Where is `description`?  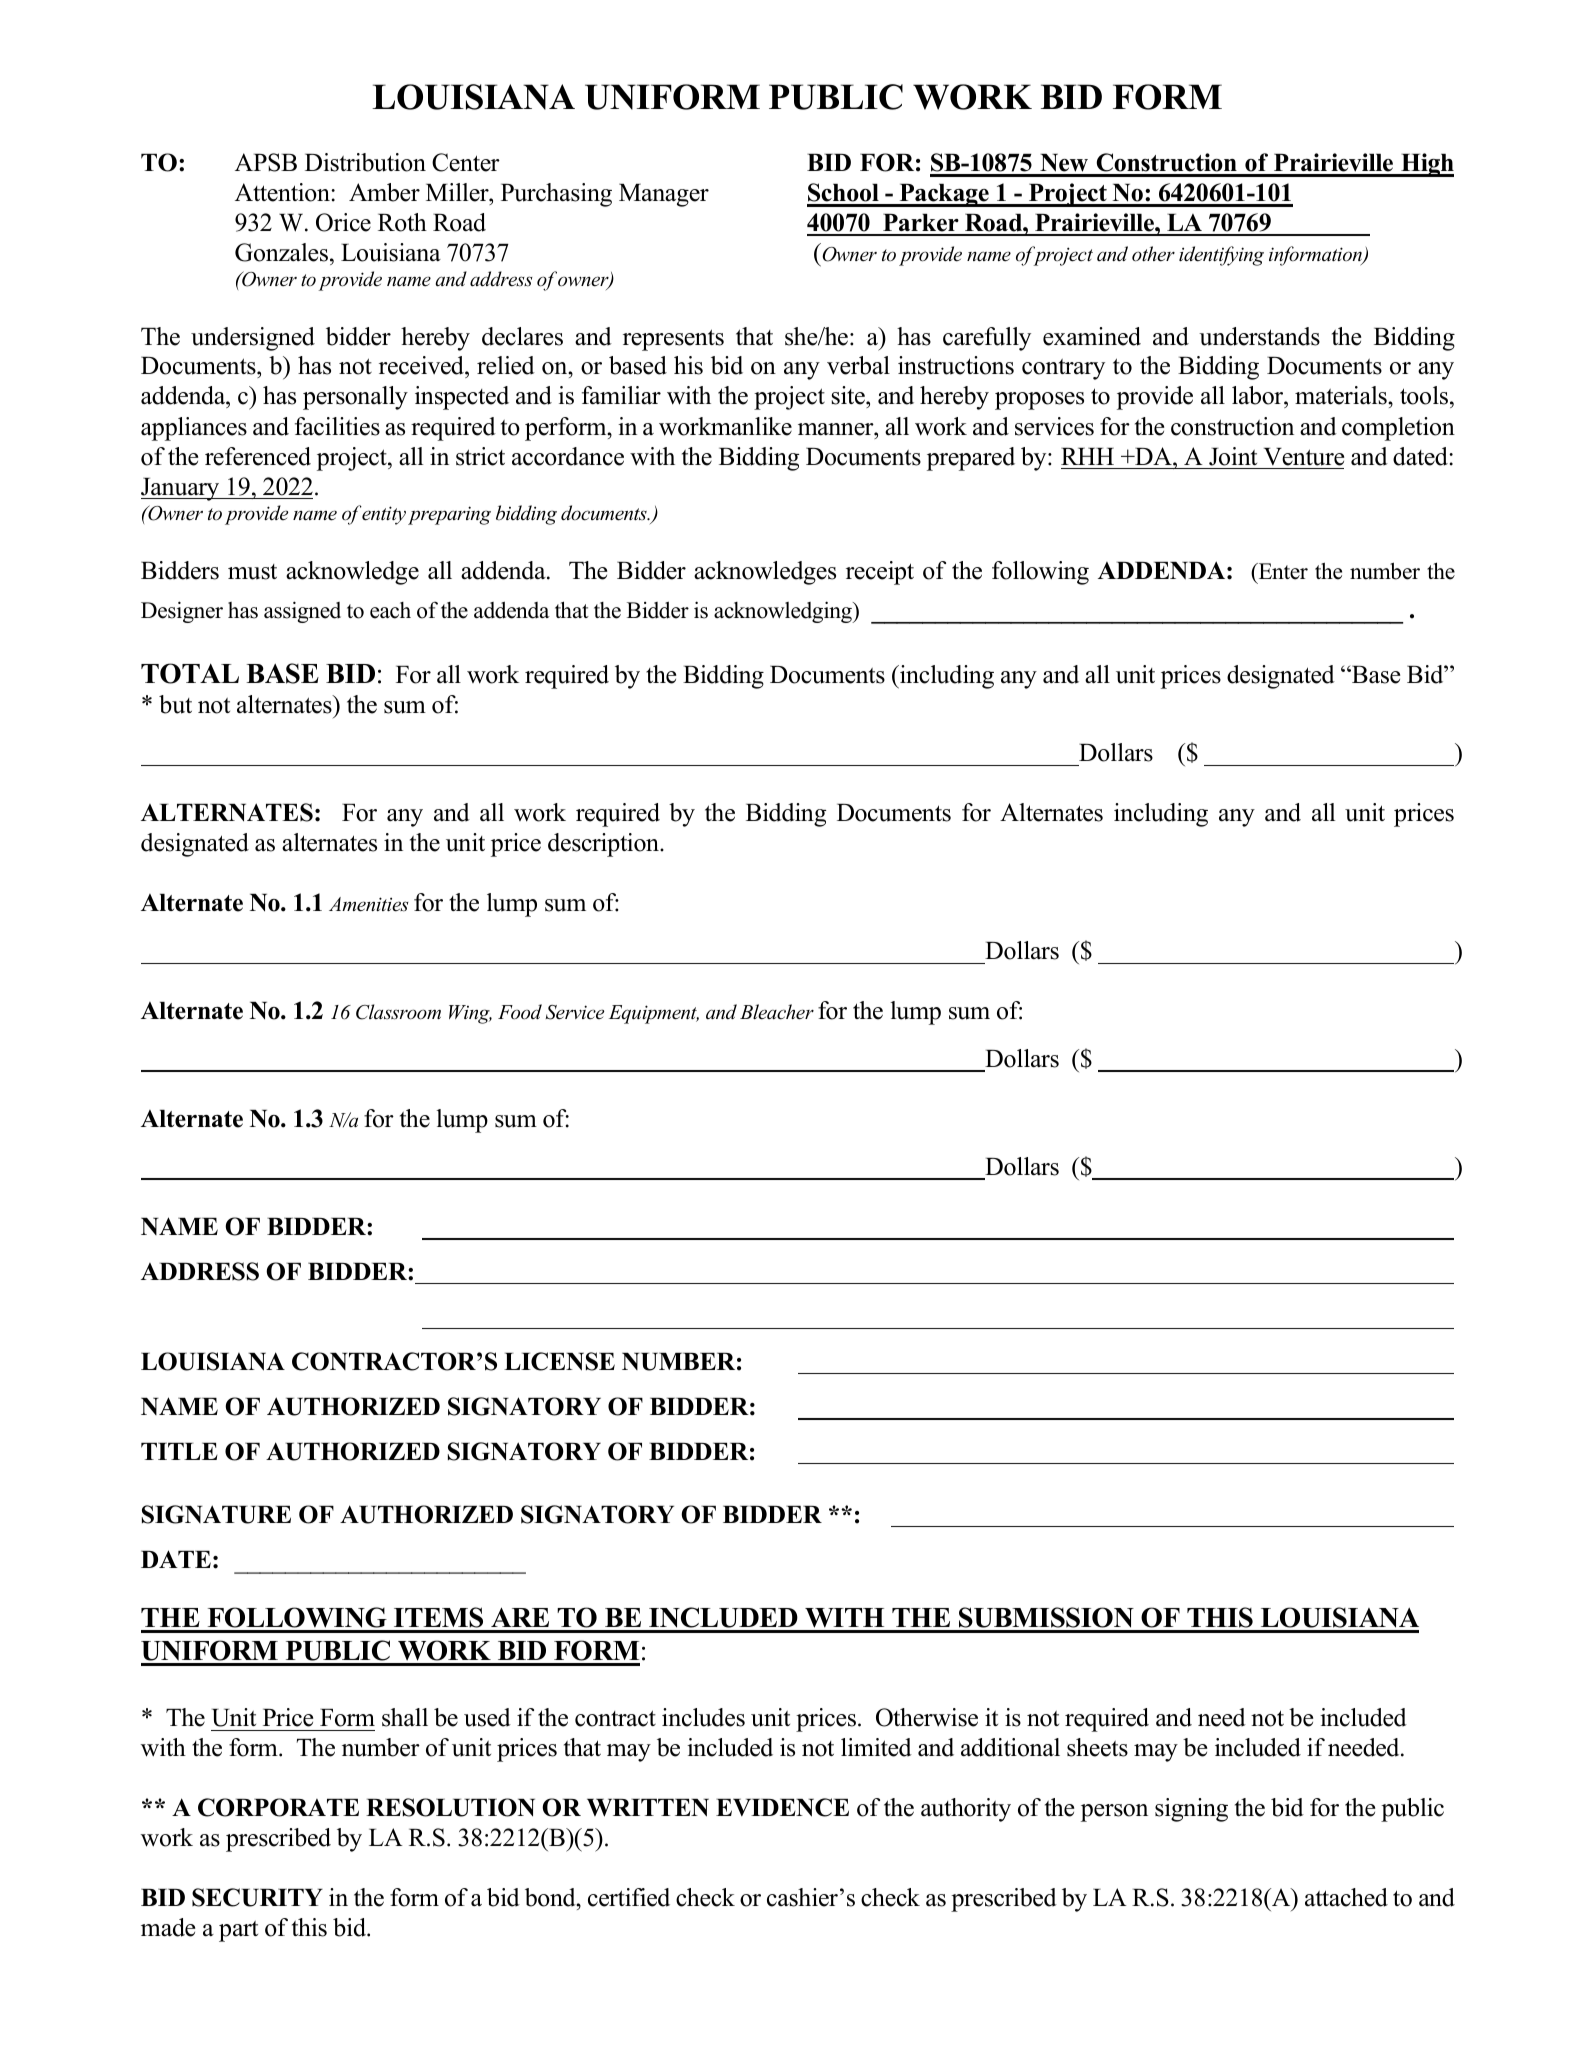 description is located at coordinates (604, 845).
